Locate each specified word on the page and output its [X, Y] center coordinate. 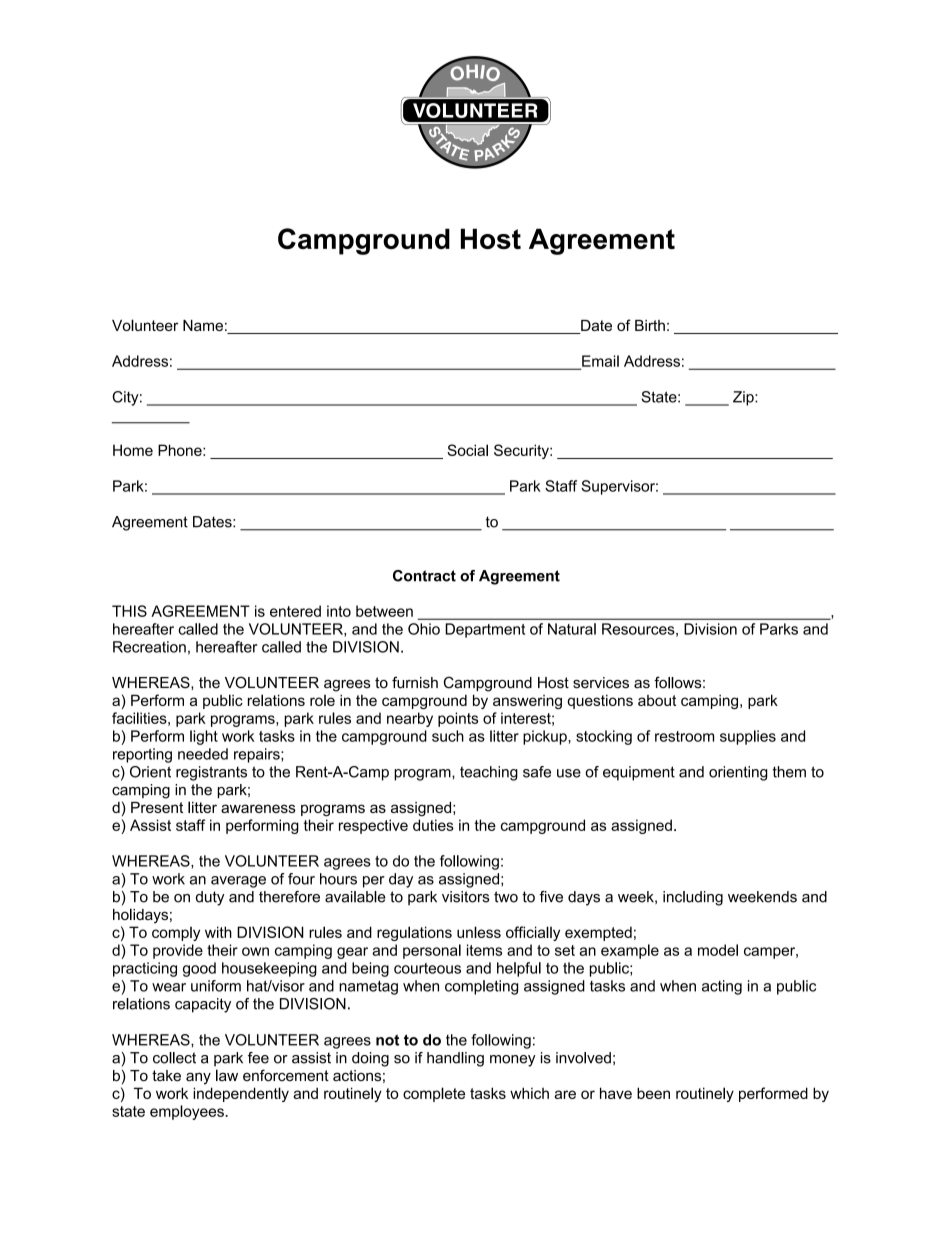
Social [467, 450]
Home [133, 450]
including [693, 898]
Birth [650, 325]
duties [433, 825]
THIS [129, 611]
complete [434, 1094]
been [653, 1093]
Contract [424, 576]
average [238, 882]
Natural [572, 629]
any [198, 1078]
